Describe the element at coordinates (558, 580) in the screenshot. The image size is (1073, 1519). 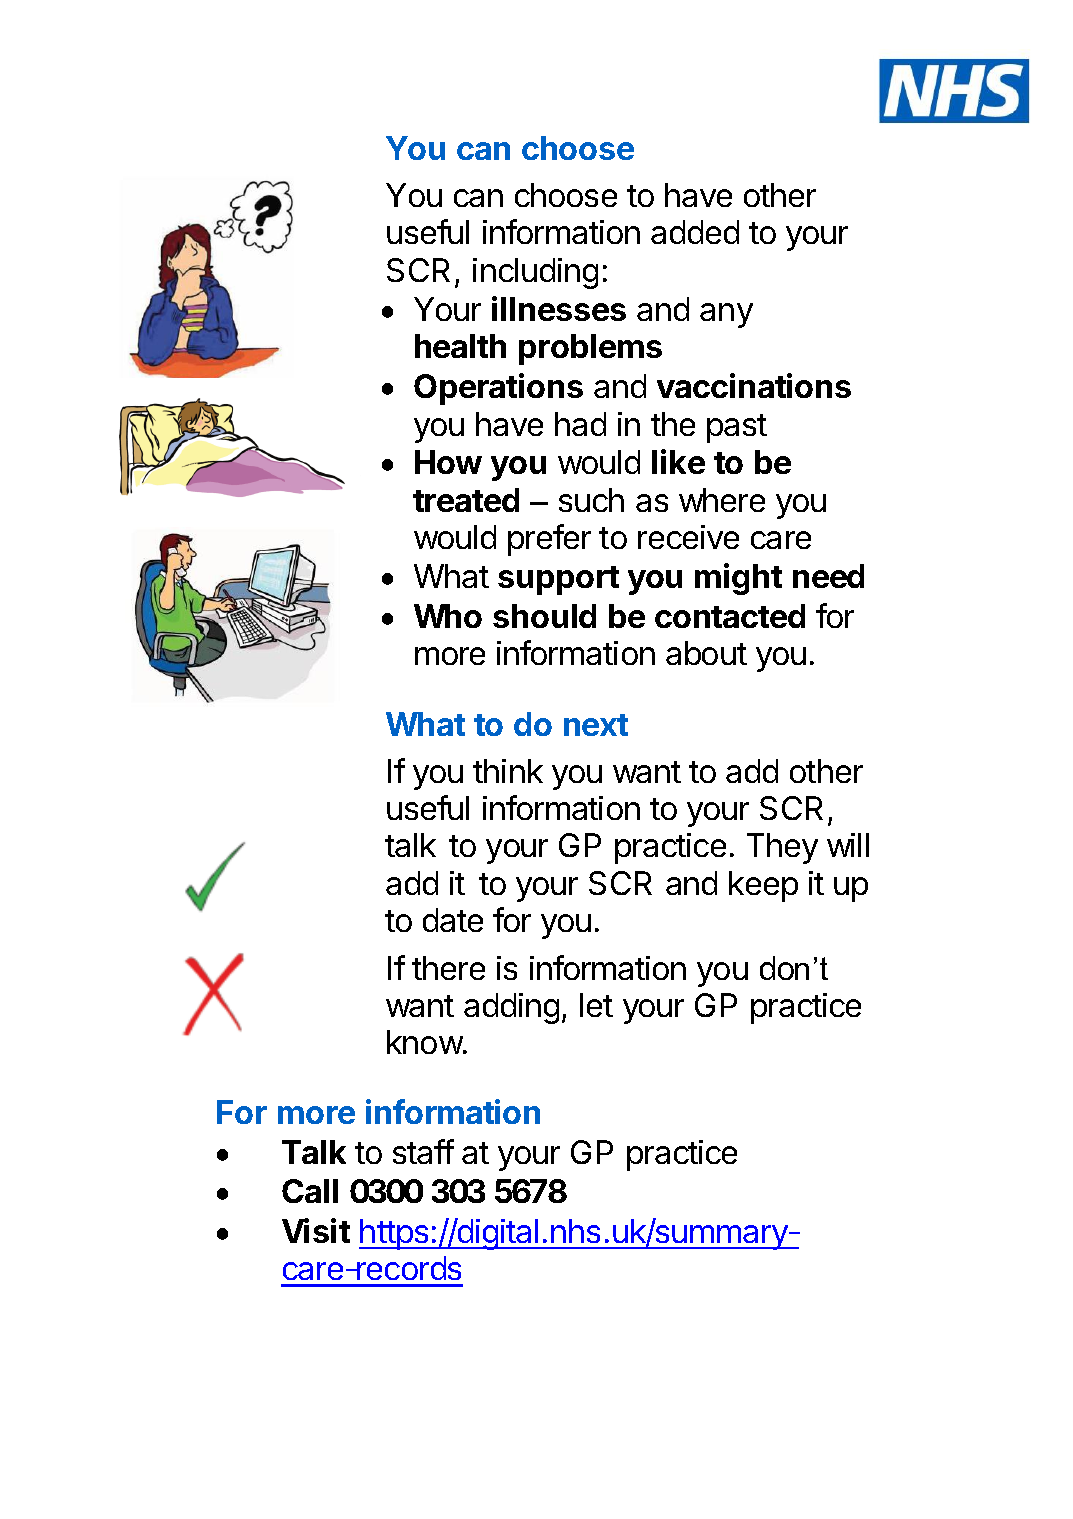
I see `support` at that location.
